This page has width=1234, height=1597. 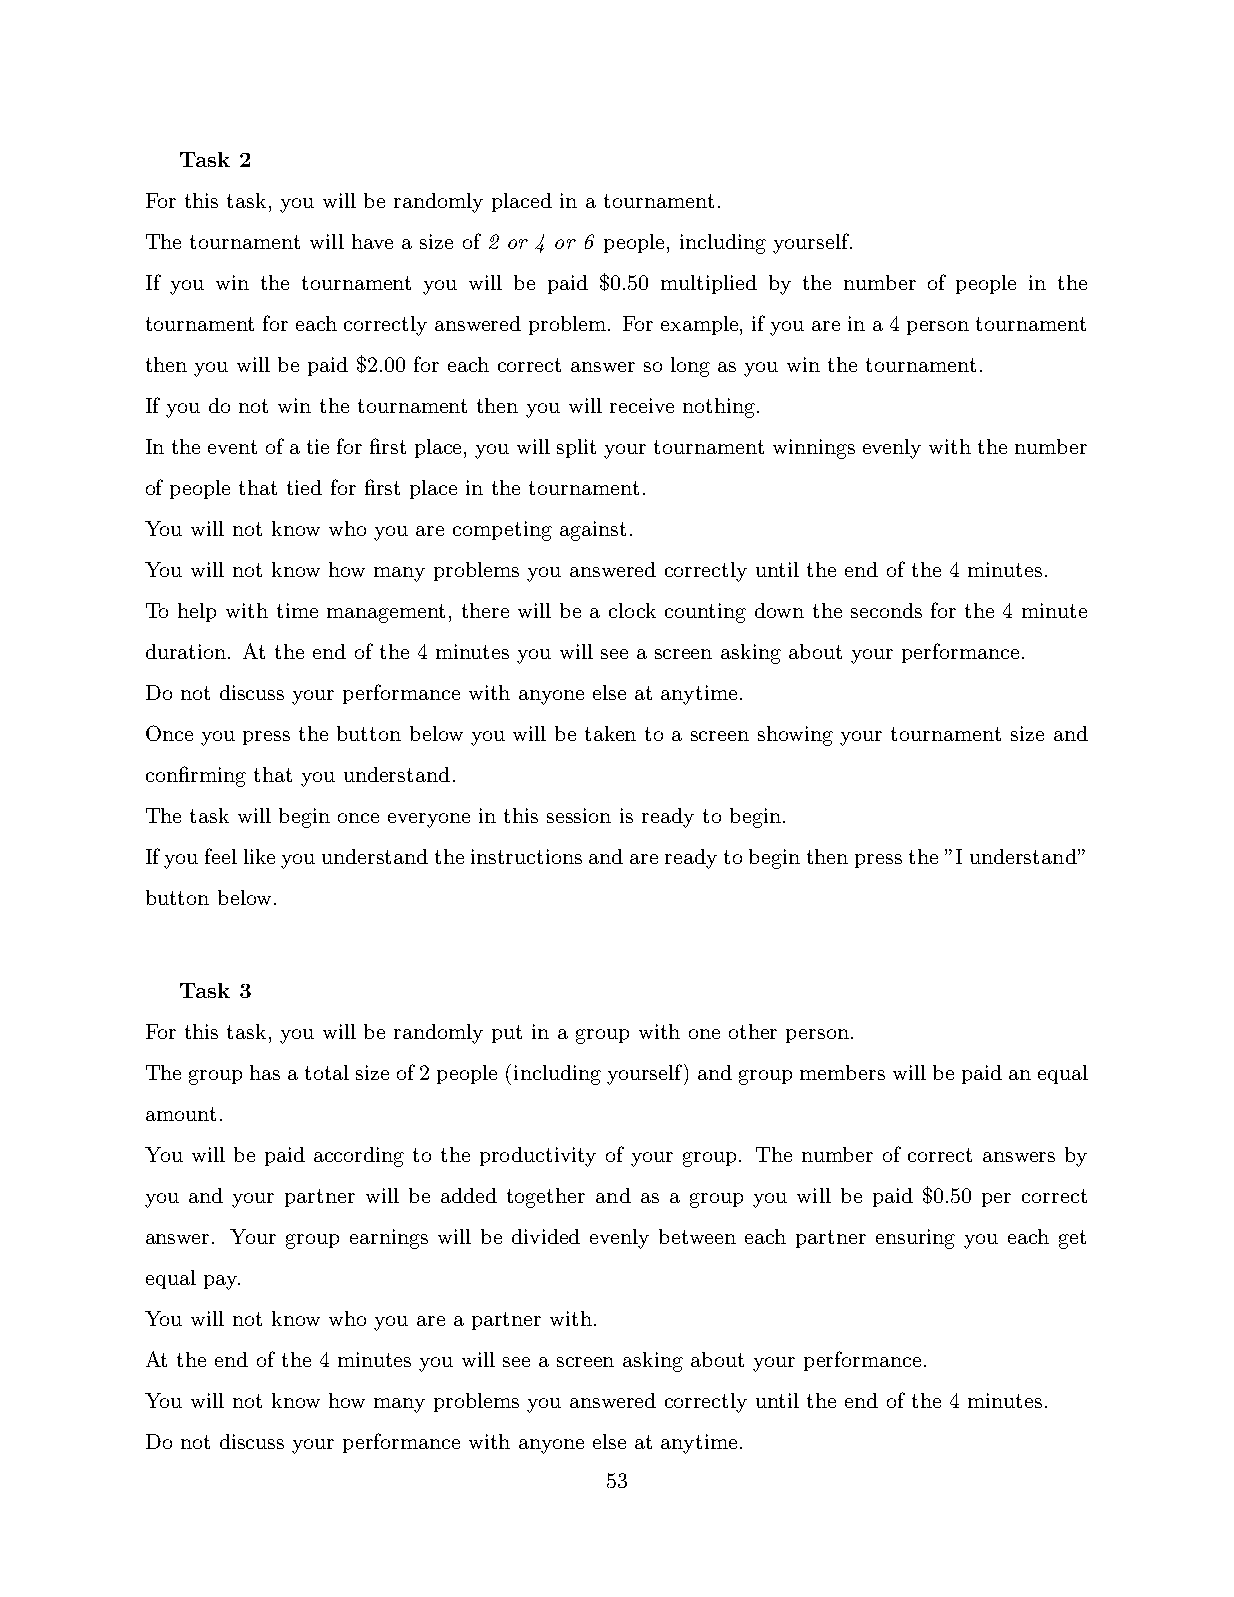 What do you see at coordinates (610, 733) in the page?
I see `taken` at bounding box center [610, 733].
